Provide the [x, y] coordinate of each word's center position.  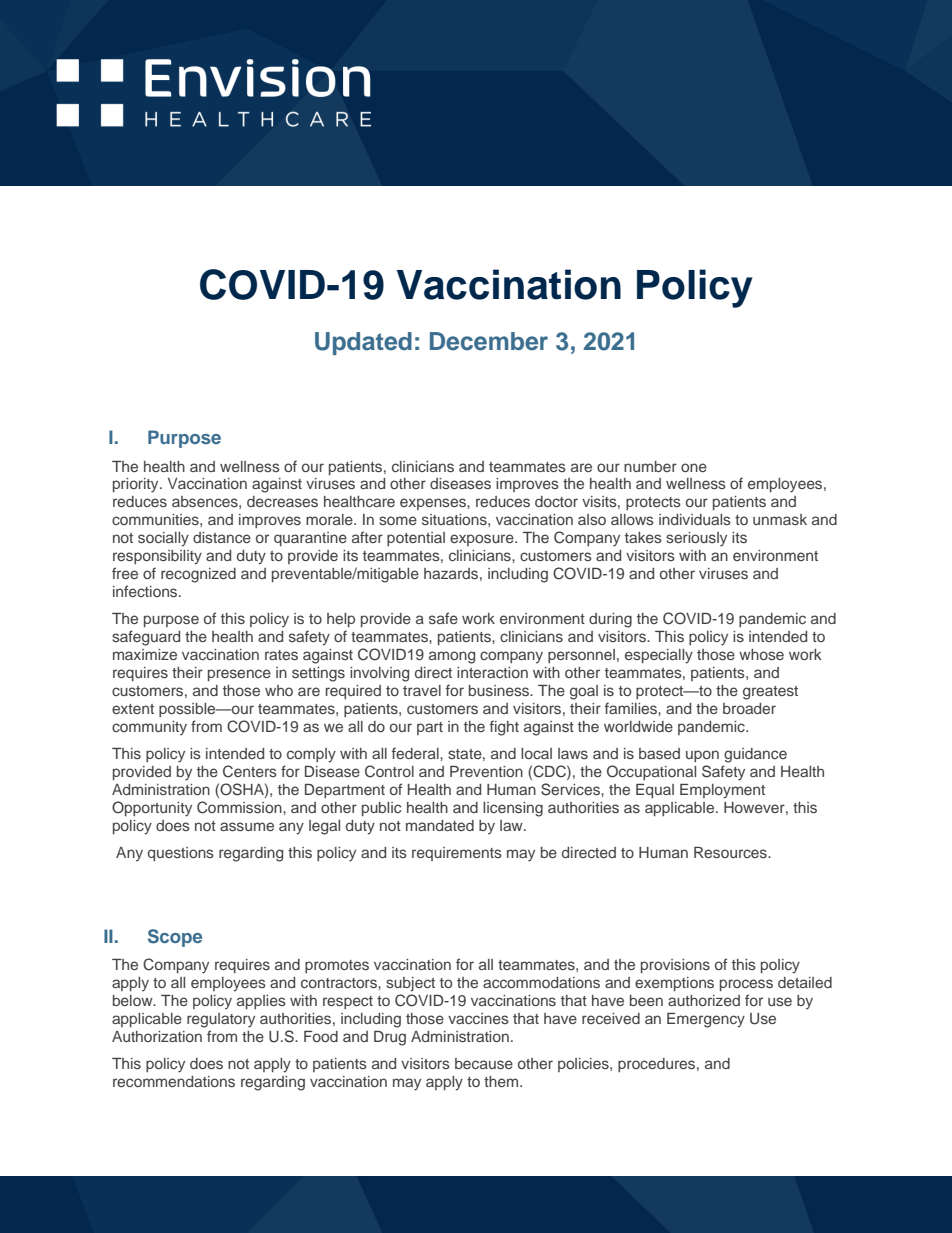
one [694, 467]
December [489, 341]
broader [749, 708]
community [149, 728]
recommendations [174, 1081]
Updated [363, 343]
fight [504, 728]
